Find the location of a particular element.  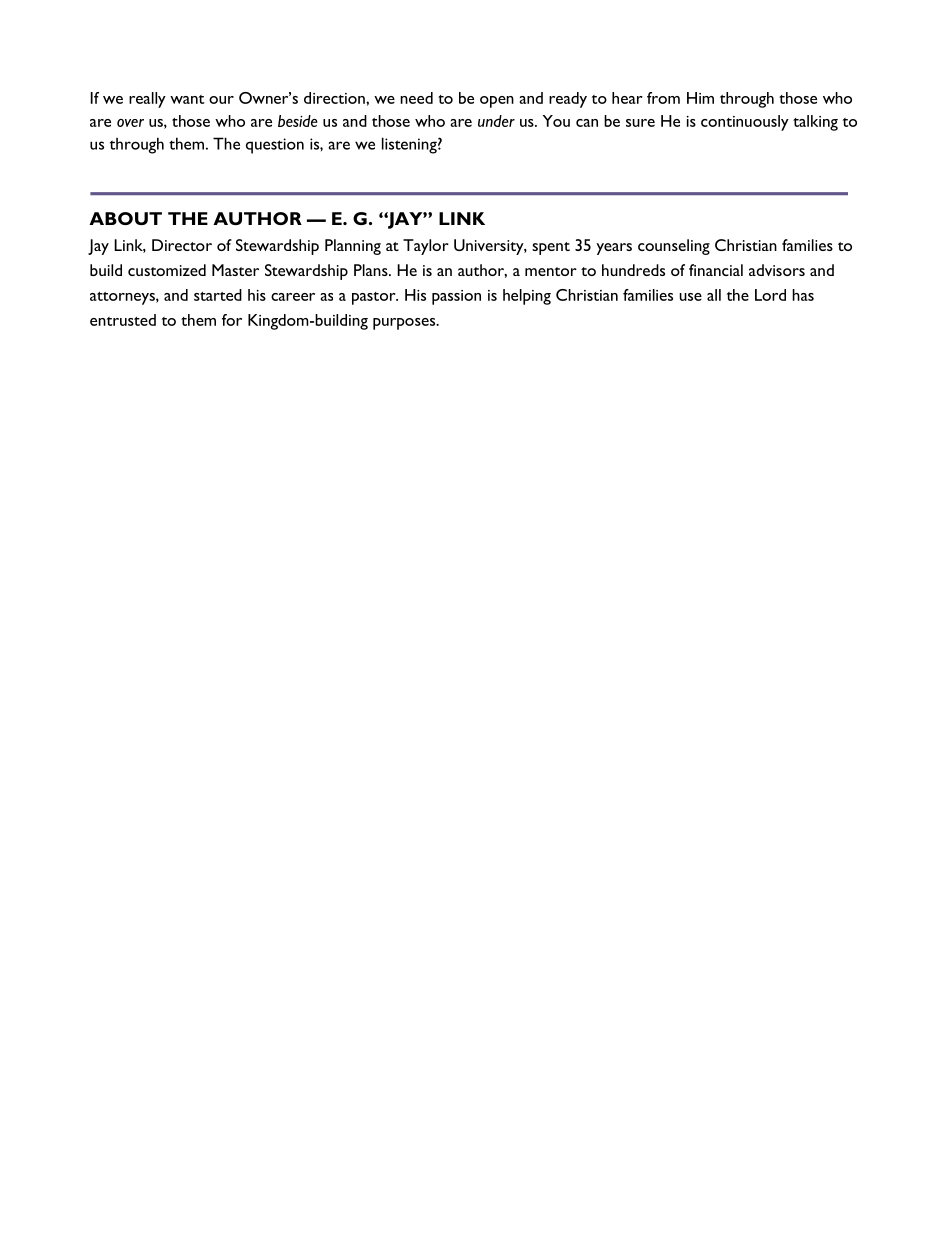

ABOUT is located at coordinates (125, 218).
